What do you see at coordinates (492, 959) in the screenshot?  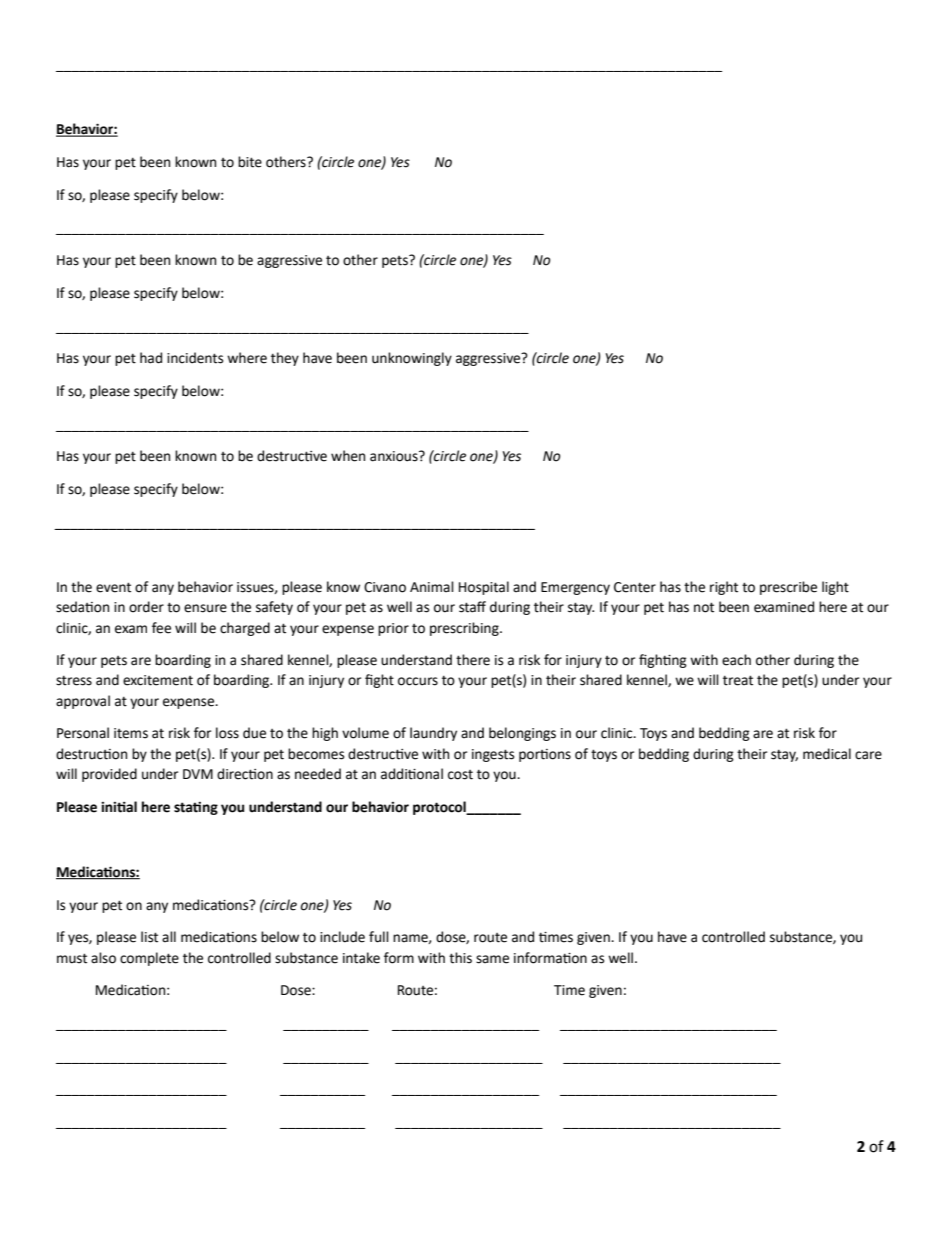 I see `same` at bounding box center [492, 959].
